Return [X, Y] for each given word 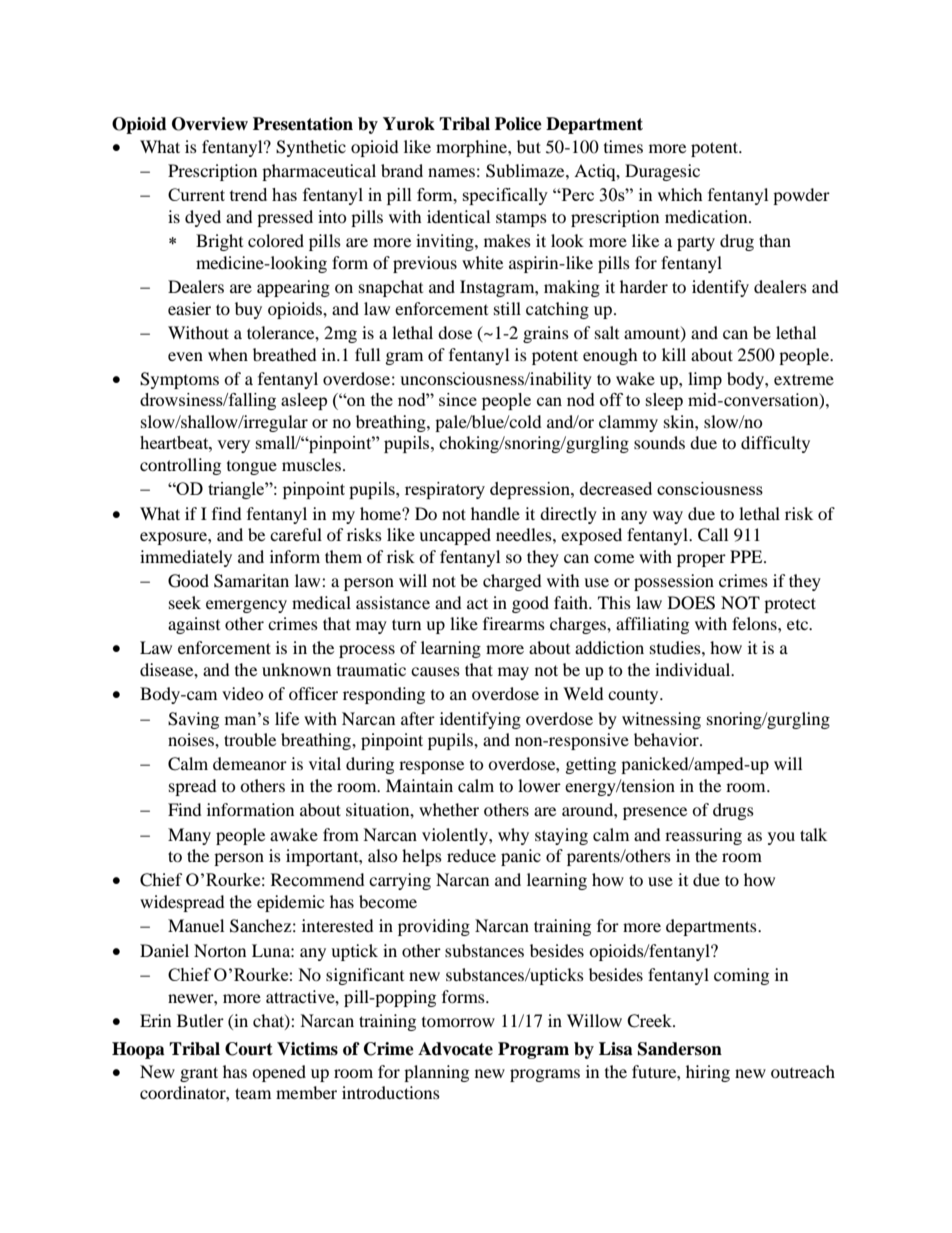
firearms [514, 623]
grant [199, 1074]
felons [755, 623]
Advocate [455, 1049]
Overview [210, 124]
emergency [246, 606]
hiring [708, 1073]
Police [518, 124]
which [680, 194]
